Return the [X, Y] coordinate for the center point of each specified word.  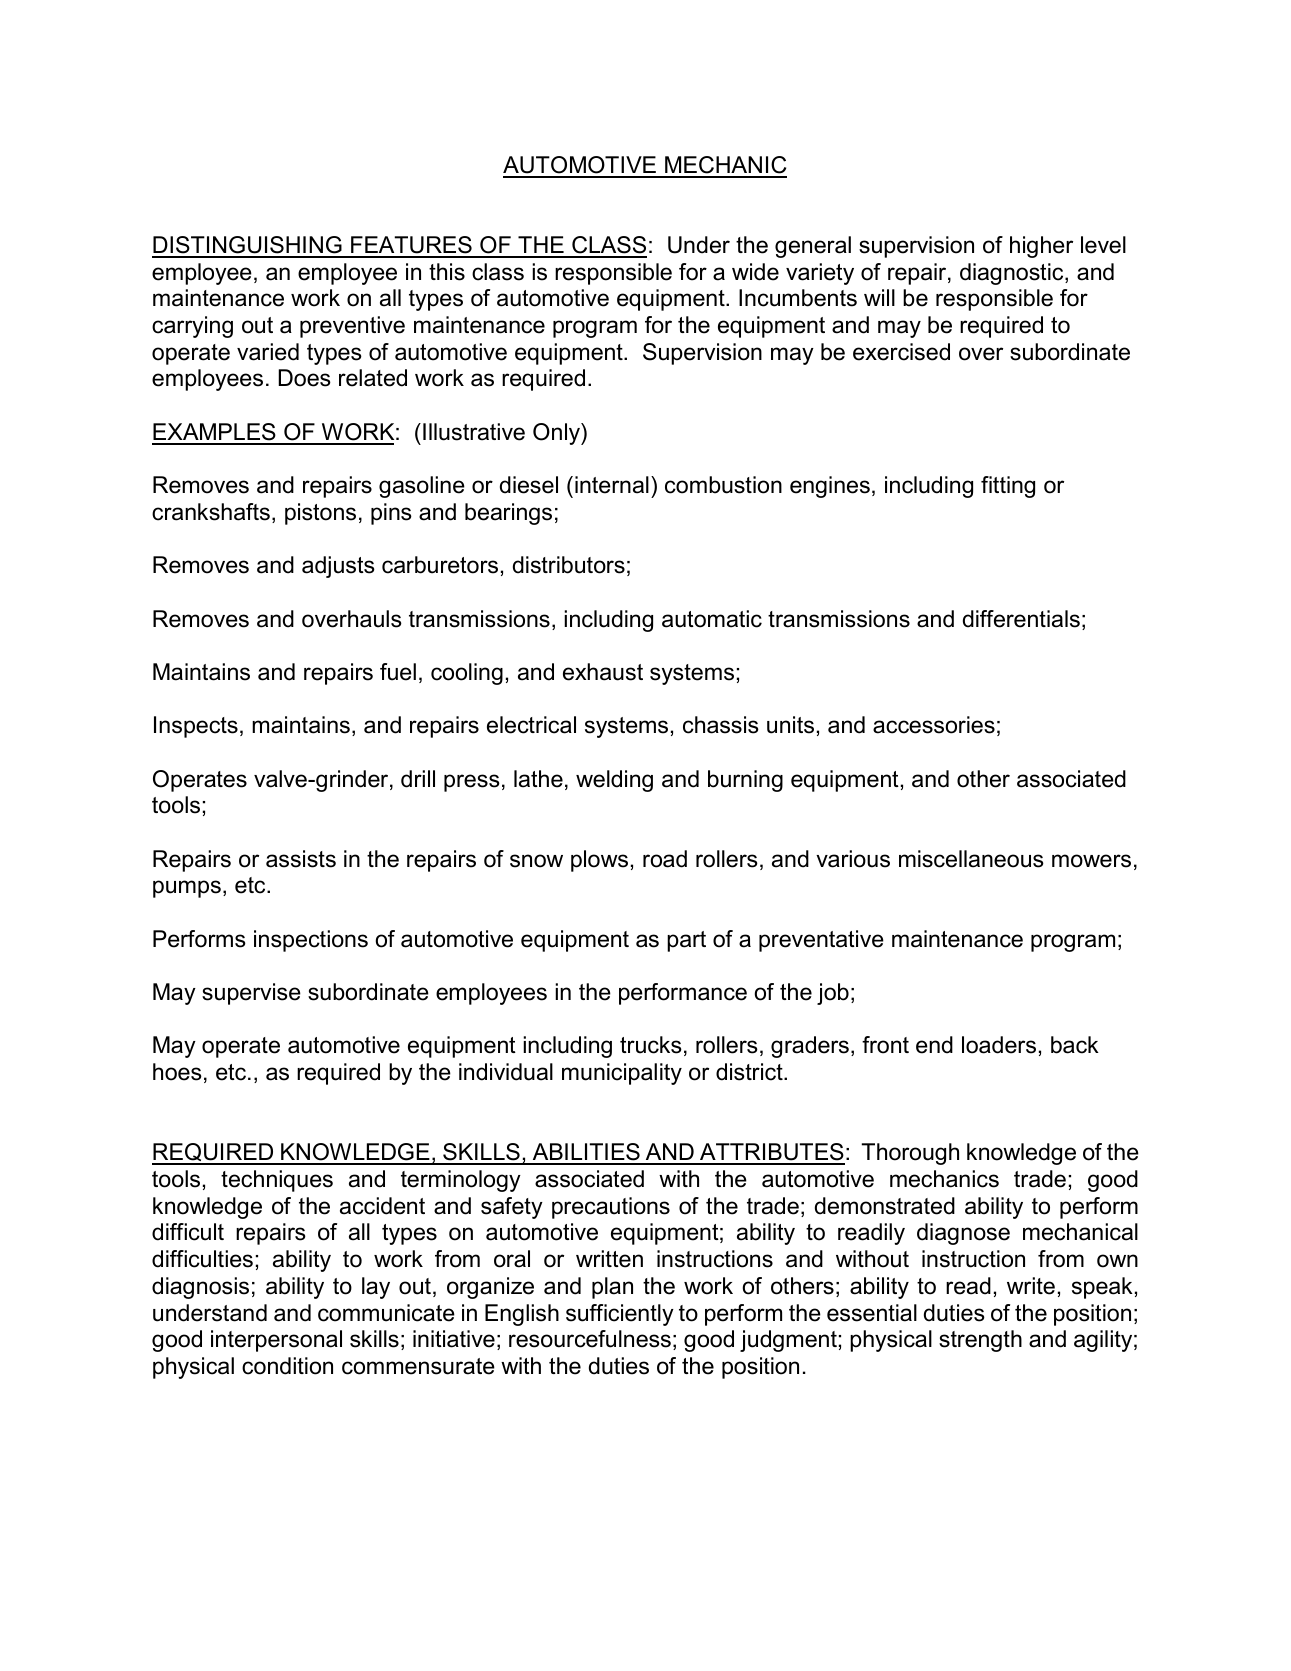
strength [980, 1341]
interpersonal [276, 1341]
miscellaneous [971, 859]
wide [755, 272]
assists [301, 859]
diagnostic [1013, 274]
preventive [352, 327]
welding [614, 781]
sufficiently [620, 1315]
